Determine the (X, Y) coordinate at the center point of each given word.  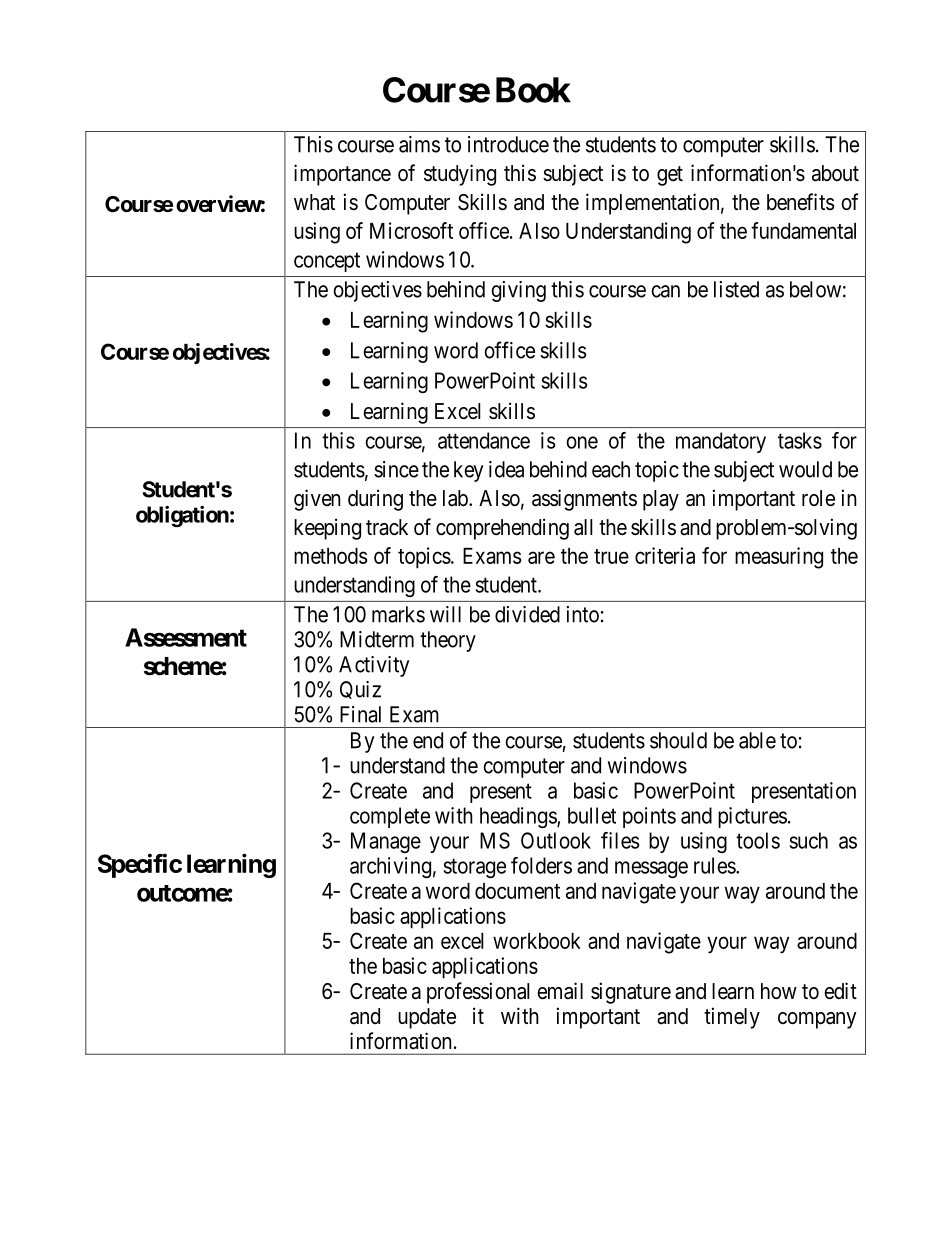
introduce (508, 144)
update (427, 1018)
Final (360, 714)
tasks (800, 440)
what (314, 202)
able (757, 740)
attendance (484, 440)
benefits (801, 202)
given (317, 500)
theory (448, 641)
